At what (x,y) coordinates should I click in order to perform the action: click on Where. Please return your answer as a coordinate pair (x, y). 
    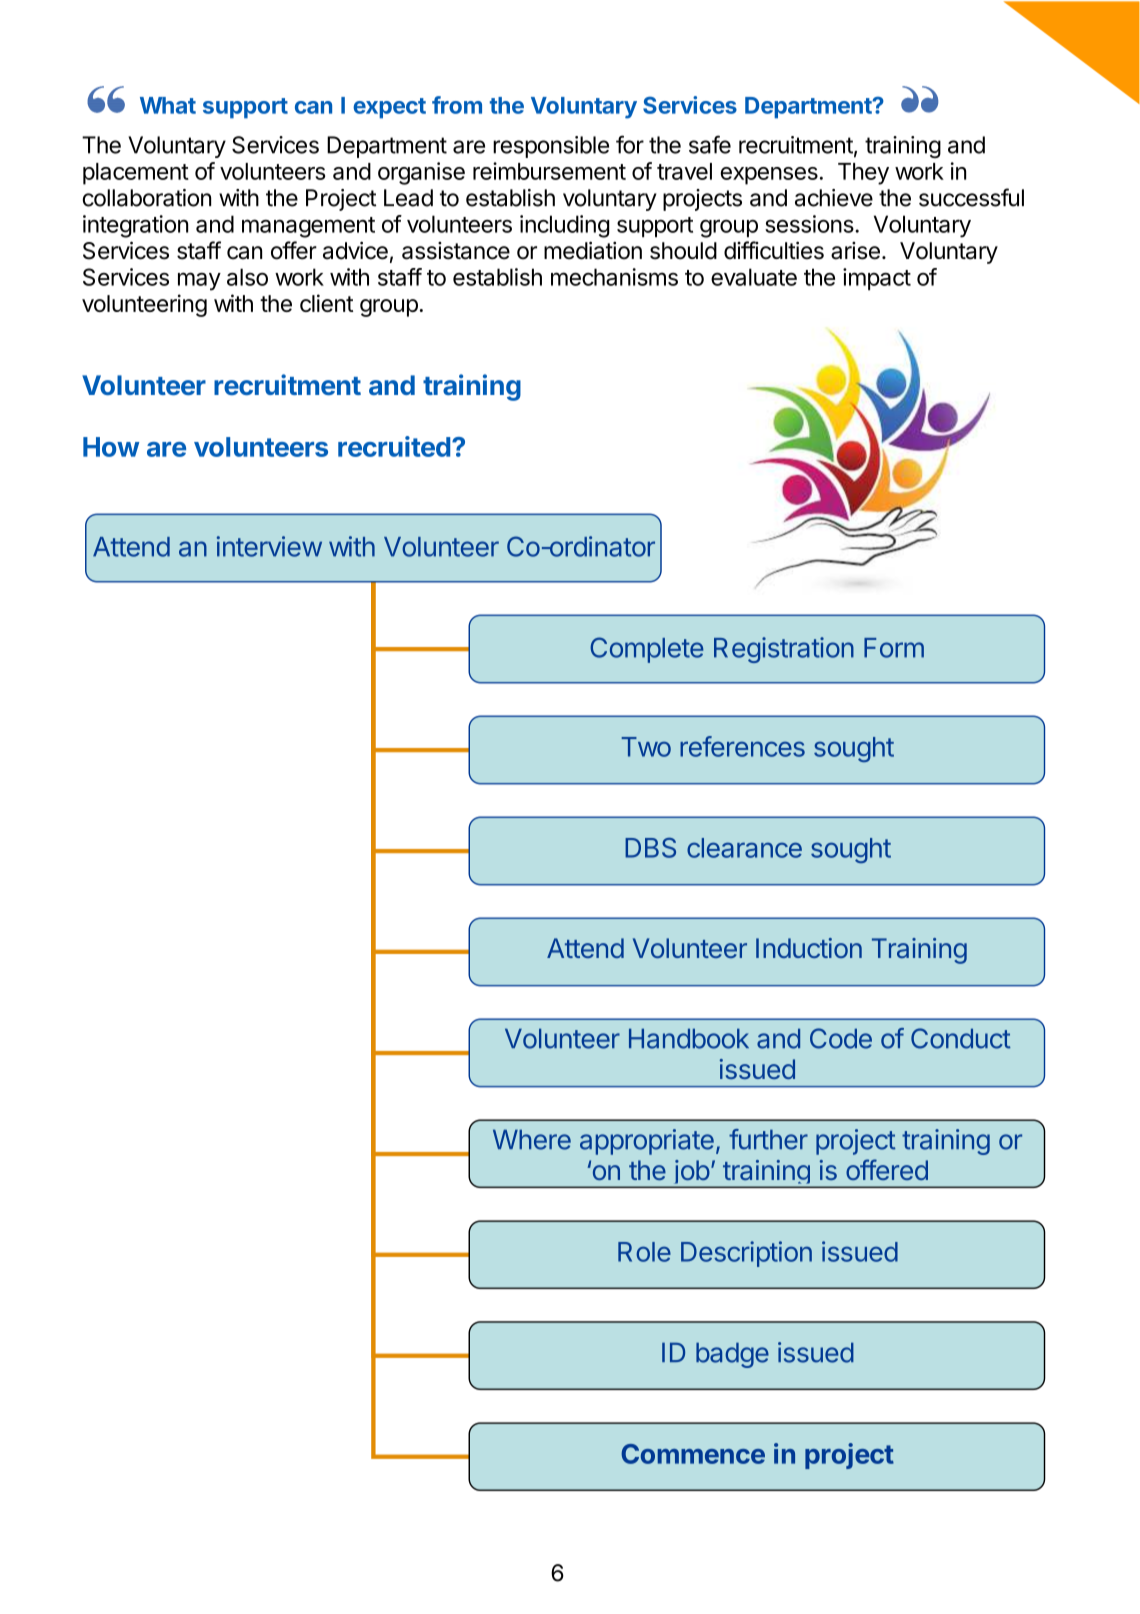
    Looking at the image, I should click on (532, 1140).
